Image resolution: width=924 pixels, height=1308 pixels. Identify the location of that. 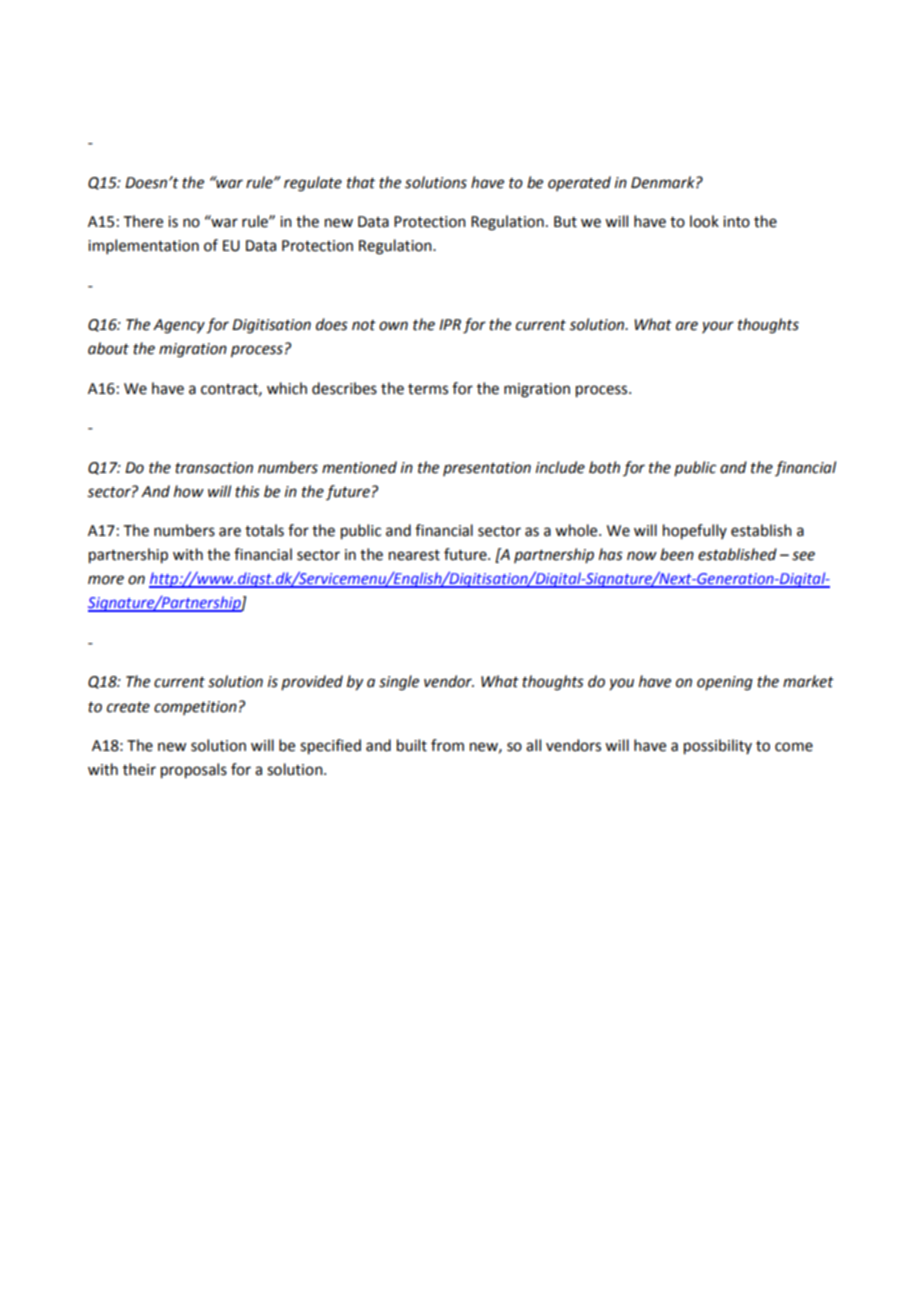
(361, 182).
